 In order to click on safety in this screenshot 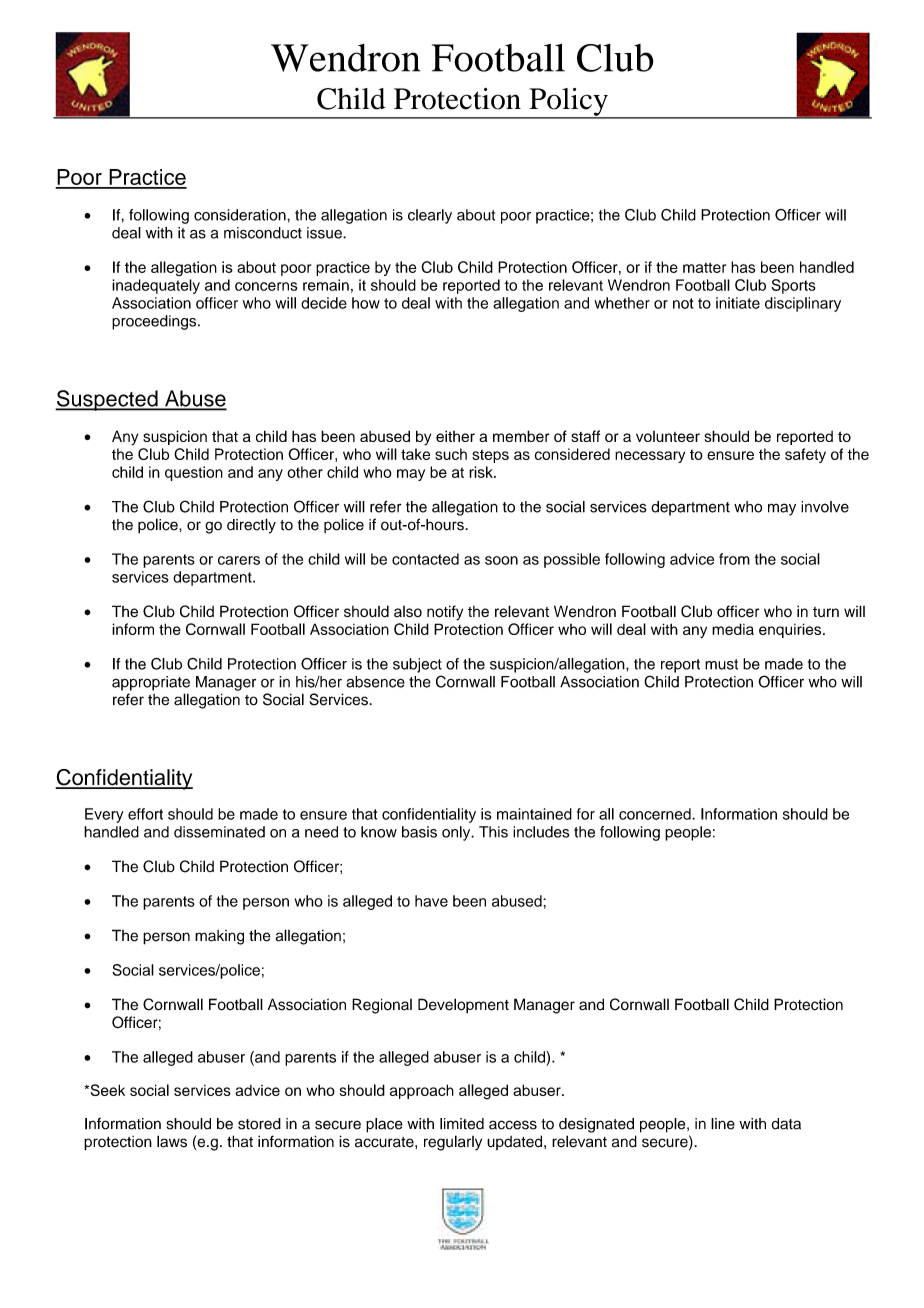, I will do `click(805, 455)`.
